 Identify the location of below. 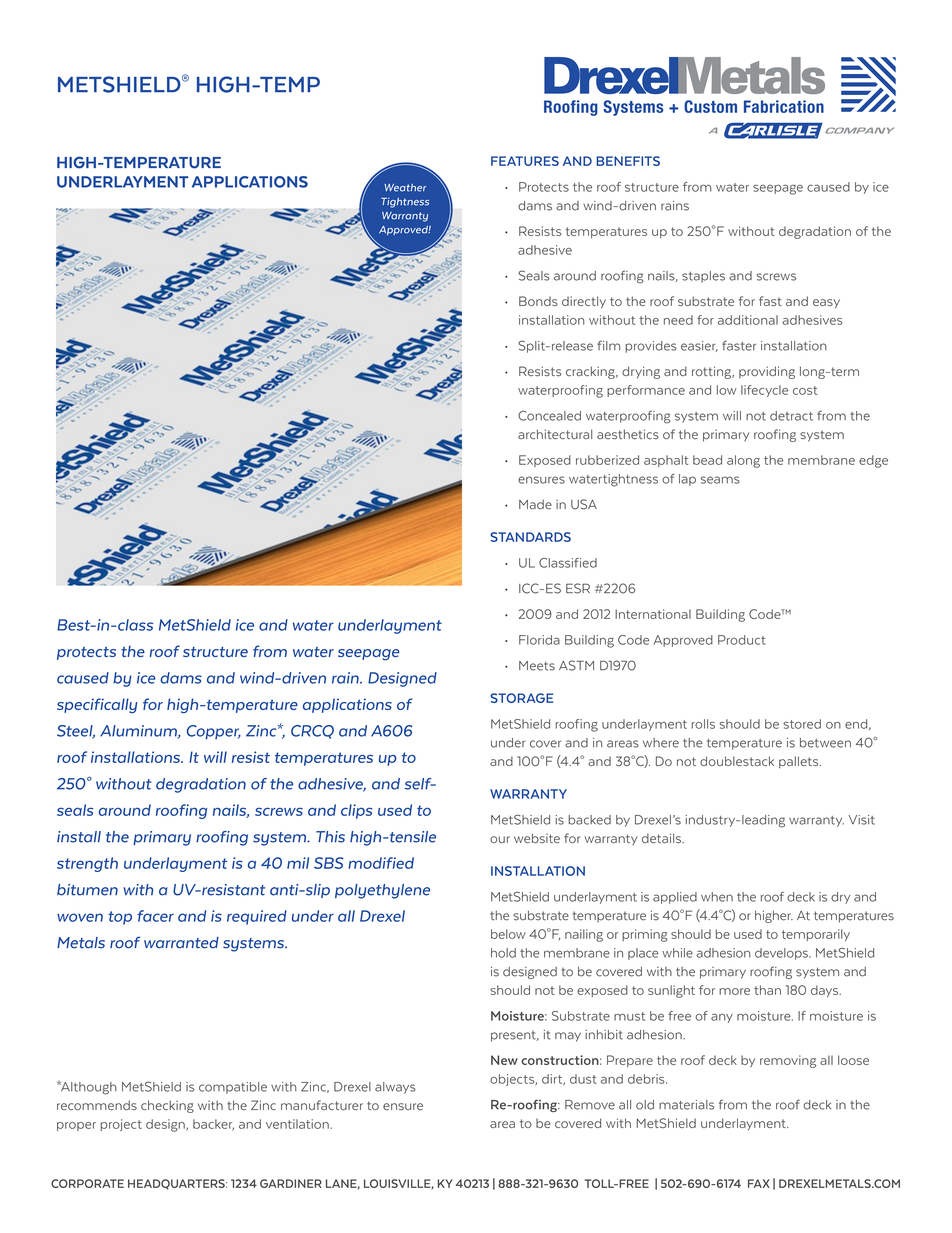
(508, 934).
